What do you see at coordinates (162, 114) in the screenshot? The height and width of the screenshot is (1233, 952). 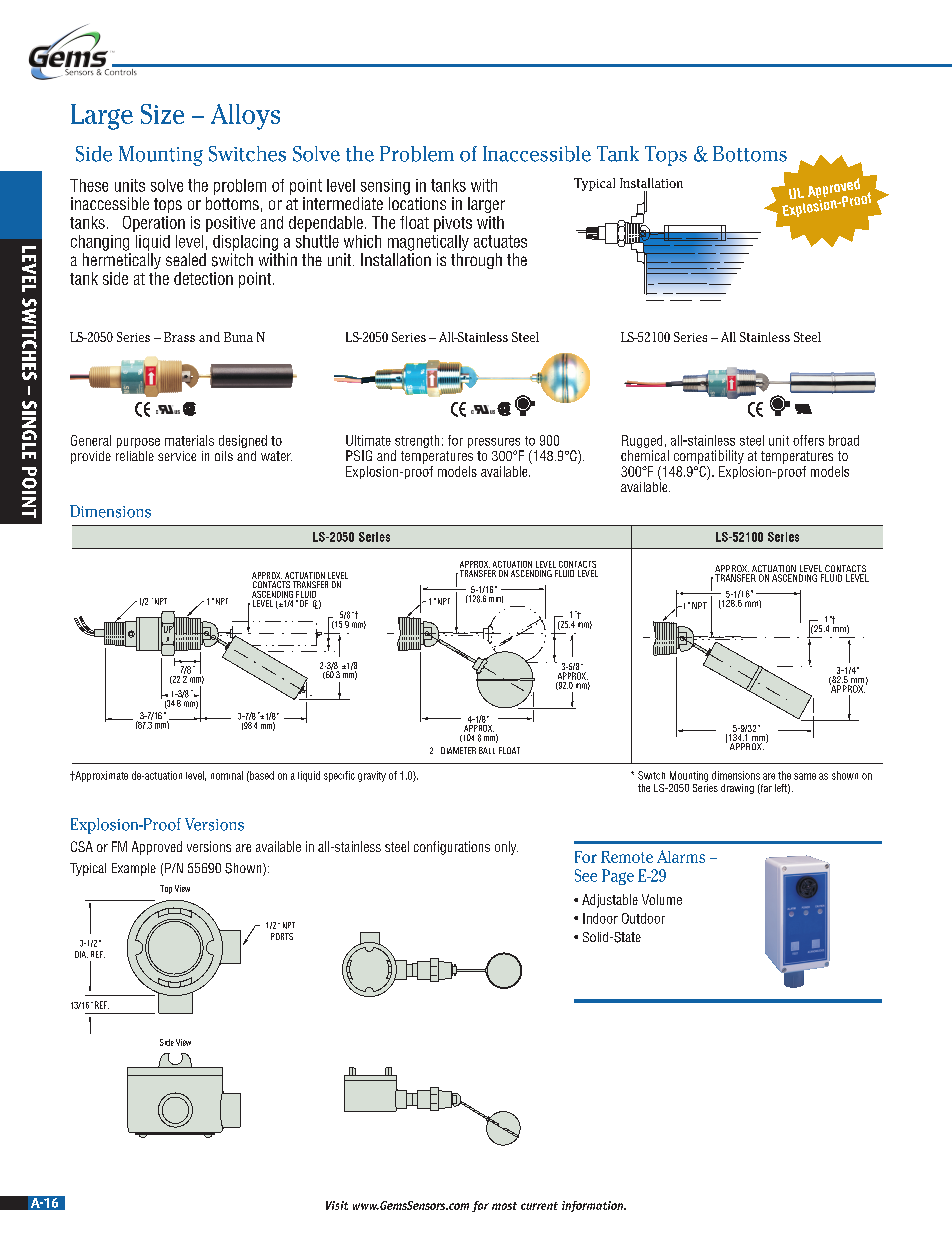 I see `Size` at bounding box center [162, 114].
